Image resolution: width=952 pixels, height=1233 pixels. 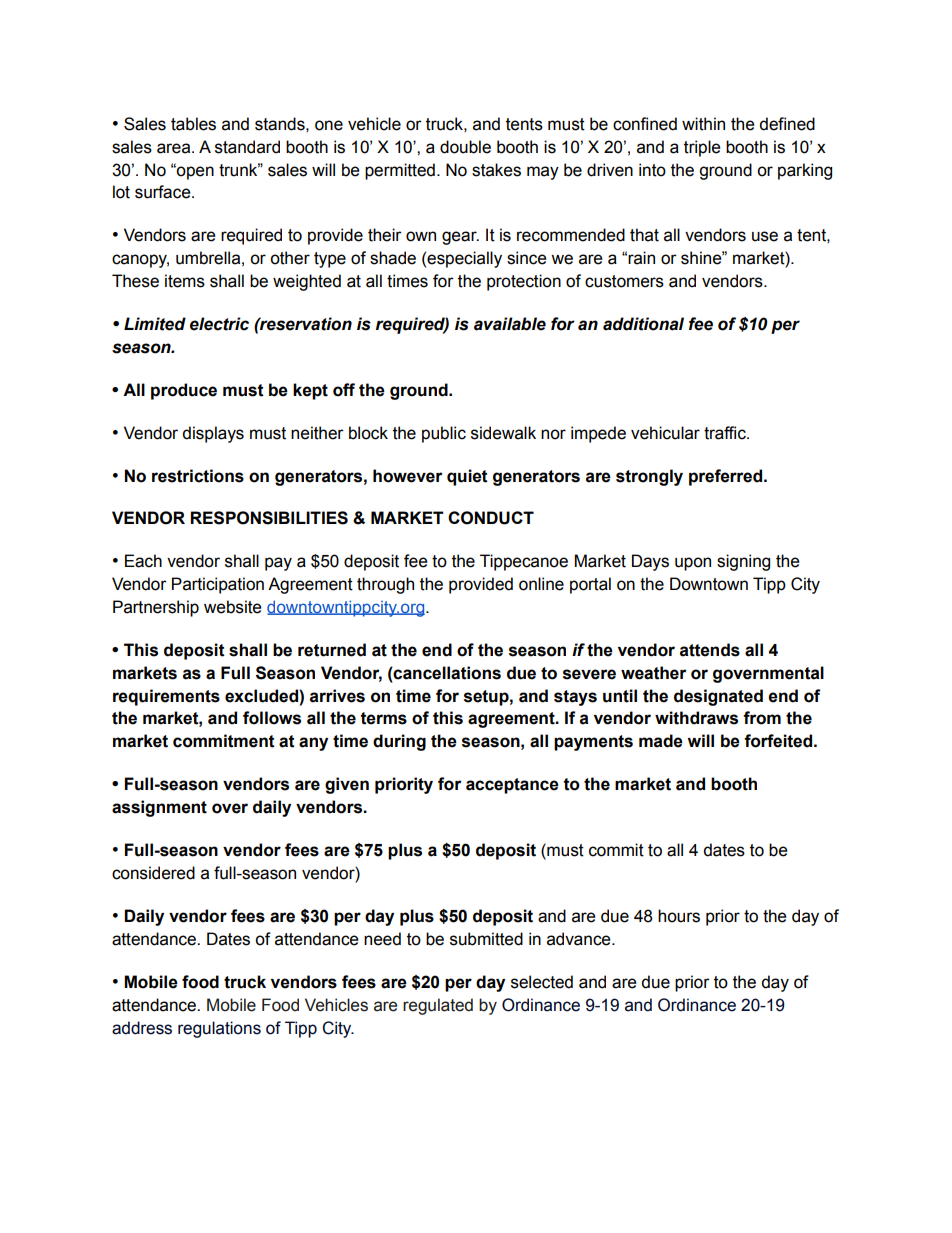 What do you see at coordinates (175, 148) in the document?
I see `area` at bounding box center [175, 148].
